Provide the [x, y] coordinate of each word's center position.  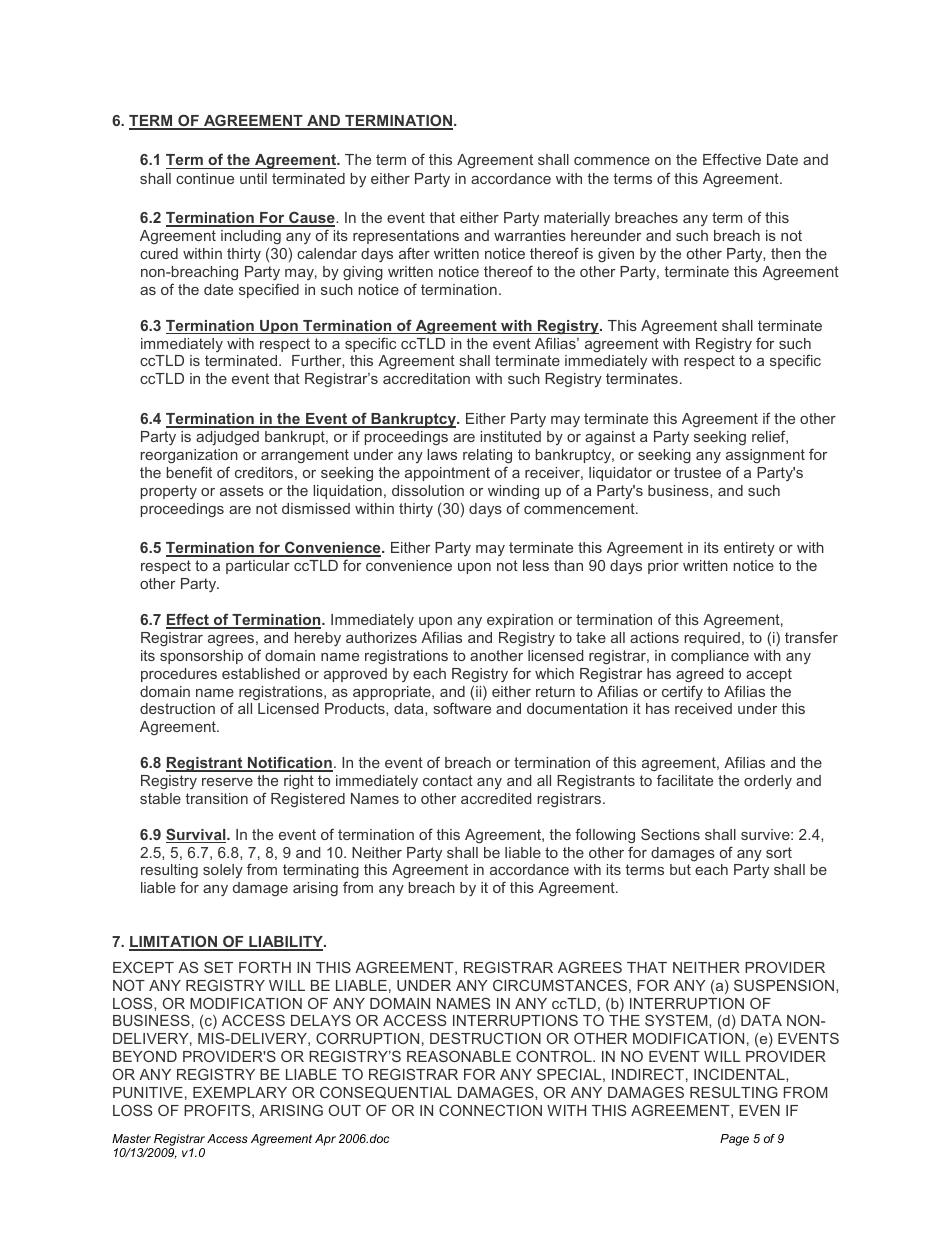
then [786, 253]
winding [513, 492]
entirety [749, 549]
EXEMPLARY [240, 1092]
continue [205, 178]
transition [217, 798]
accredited [496, 798]
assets [242, 490]
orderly [768, 782]
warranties [530, 235]
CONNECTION [490, 1110]
